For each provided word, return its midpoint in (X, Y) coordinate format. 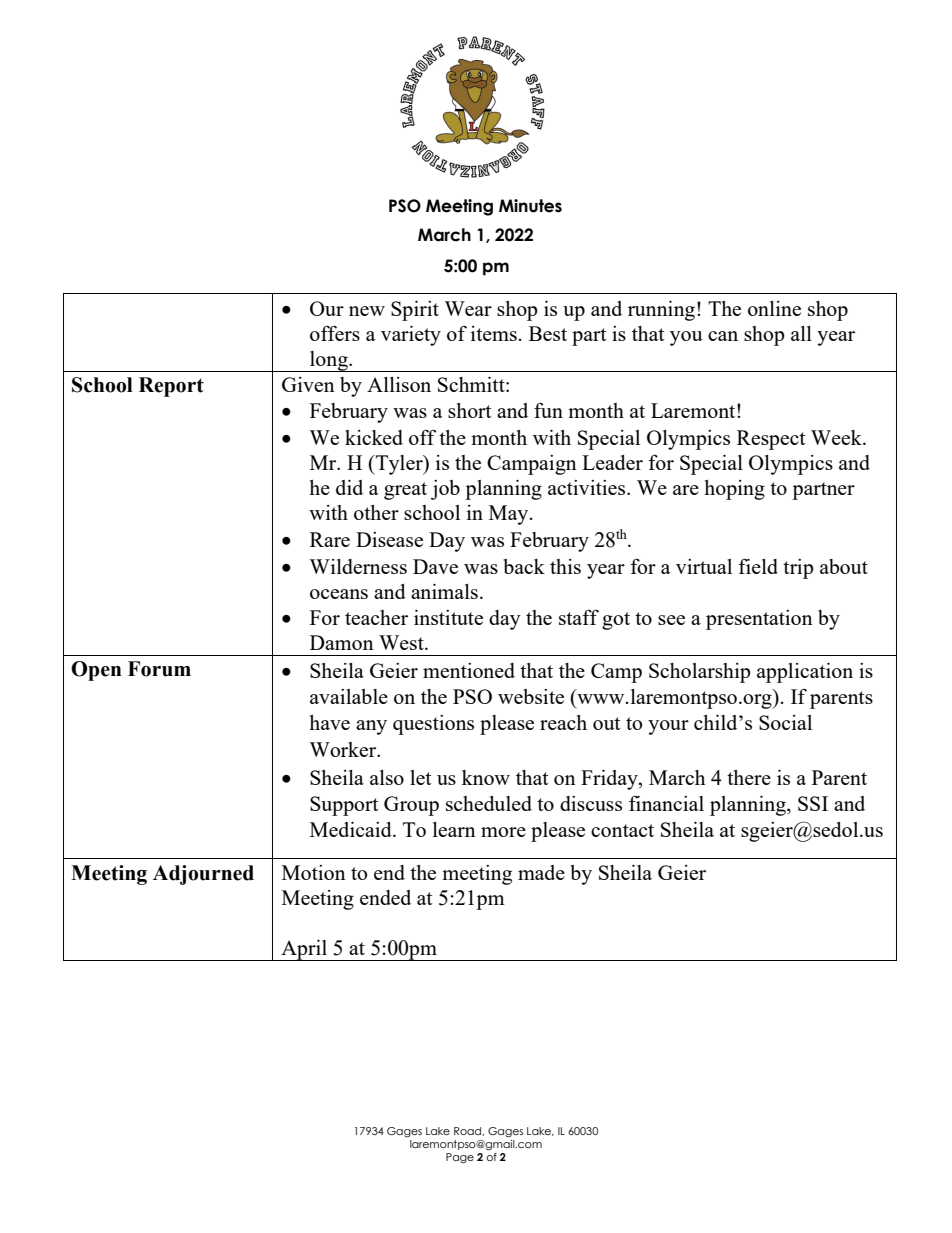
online (774, 308)
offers (335, 333)
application (805, 673)
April (304, 950)
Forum (159, 669)
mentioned (469, 670)
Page (460, 1158)
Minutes (530, 206)
